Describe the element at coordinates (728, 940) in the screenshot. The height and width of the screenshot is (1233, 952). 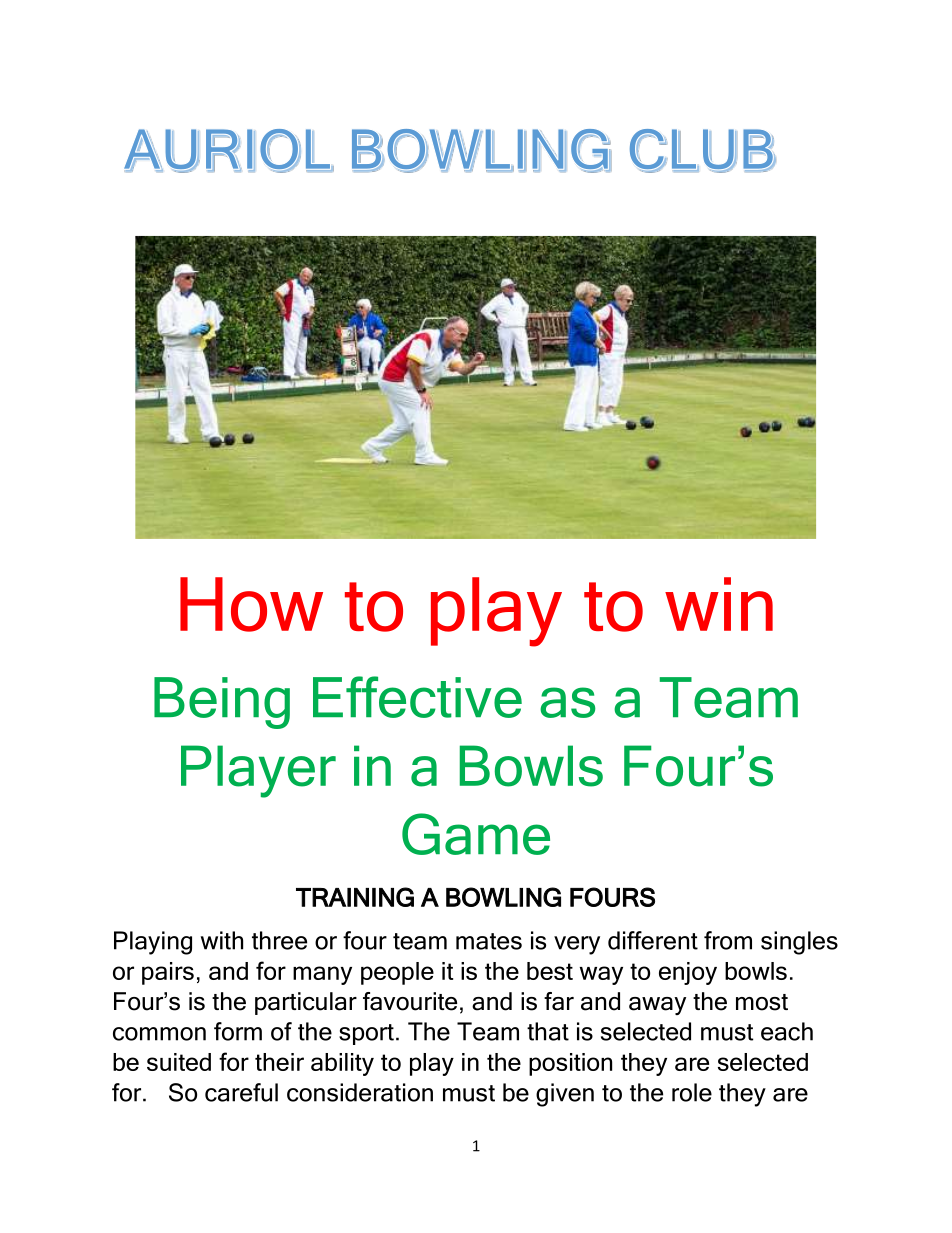
I see `from` at that location.
